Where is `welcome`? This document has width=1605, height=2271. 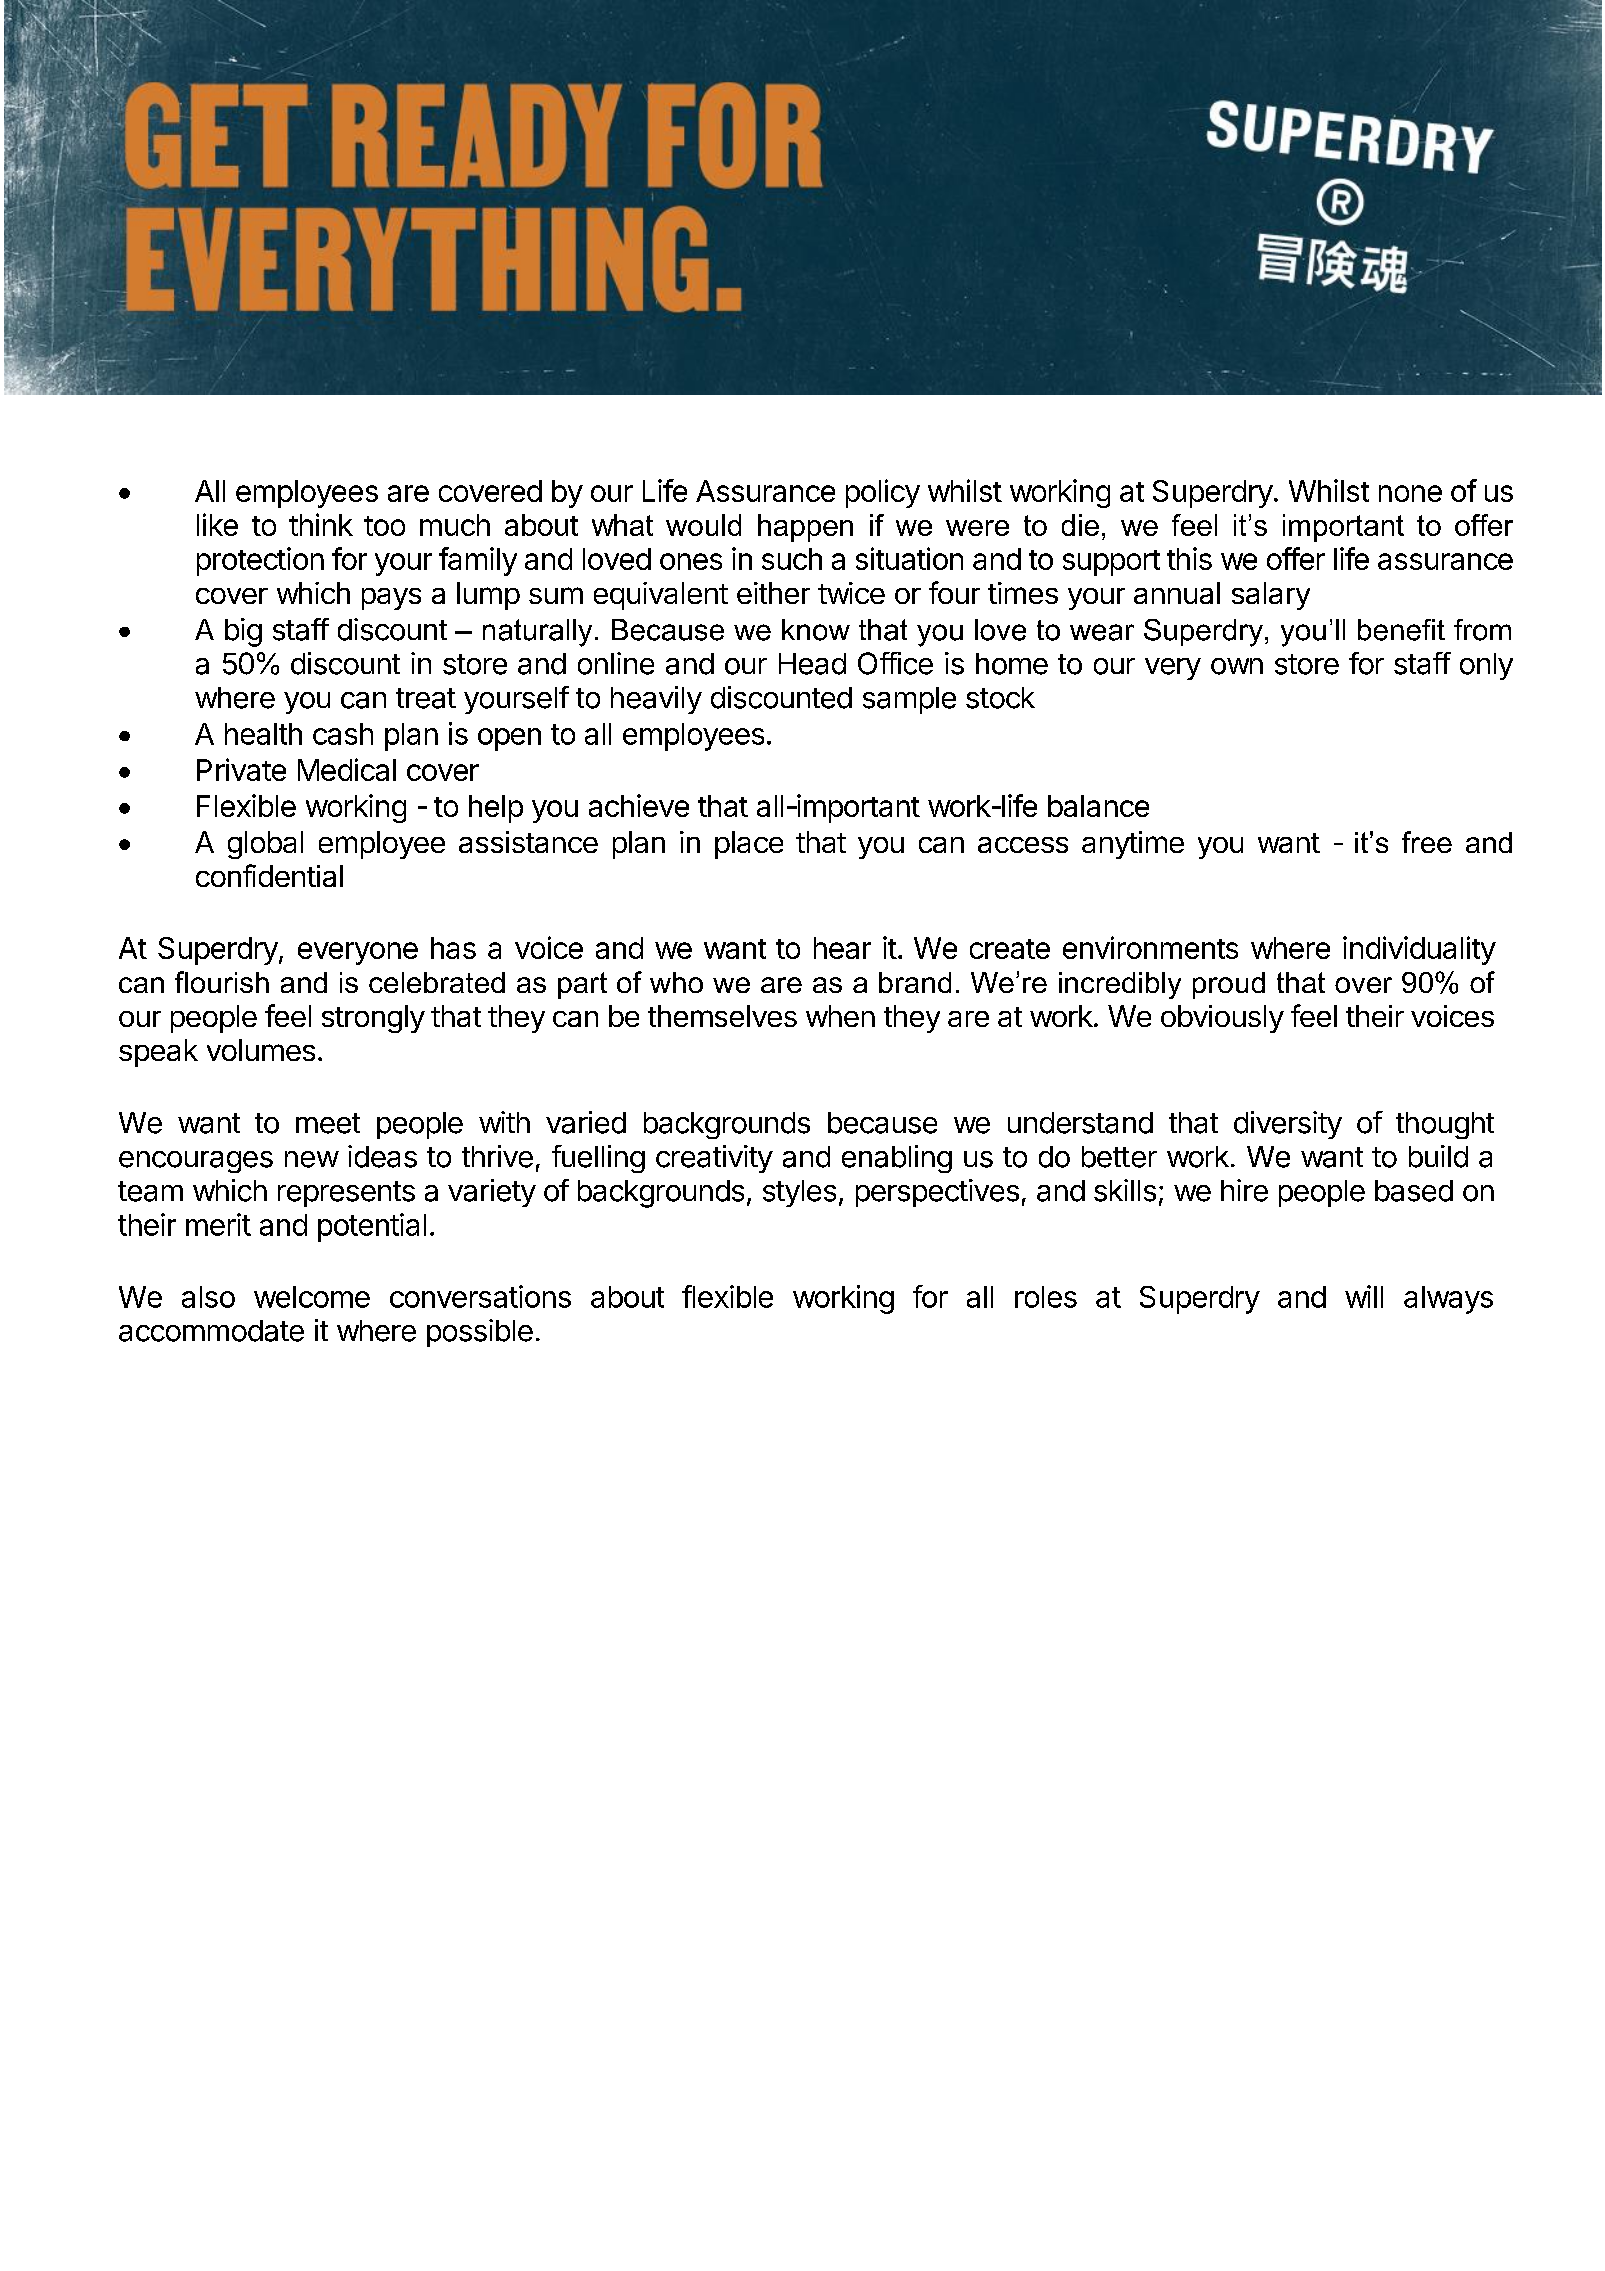
welcome is located at coordinates (312, 1297).
